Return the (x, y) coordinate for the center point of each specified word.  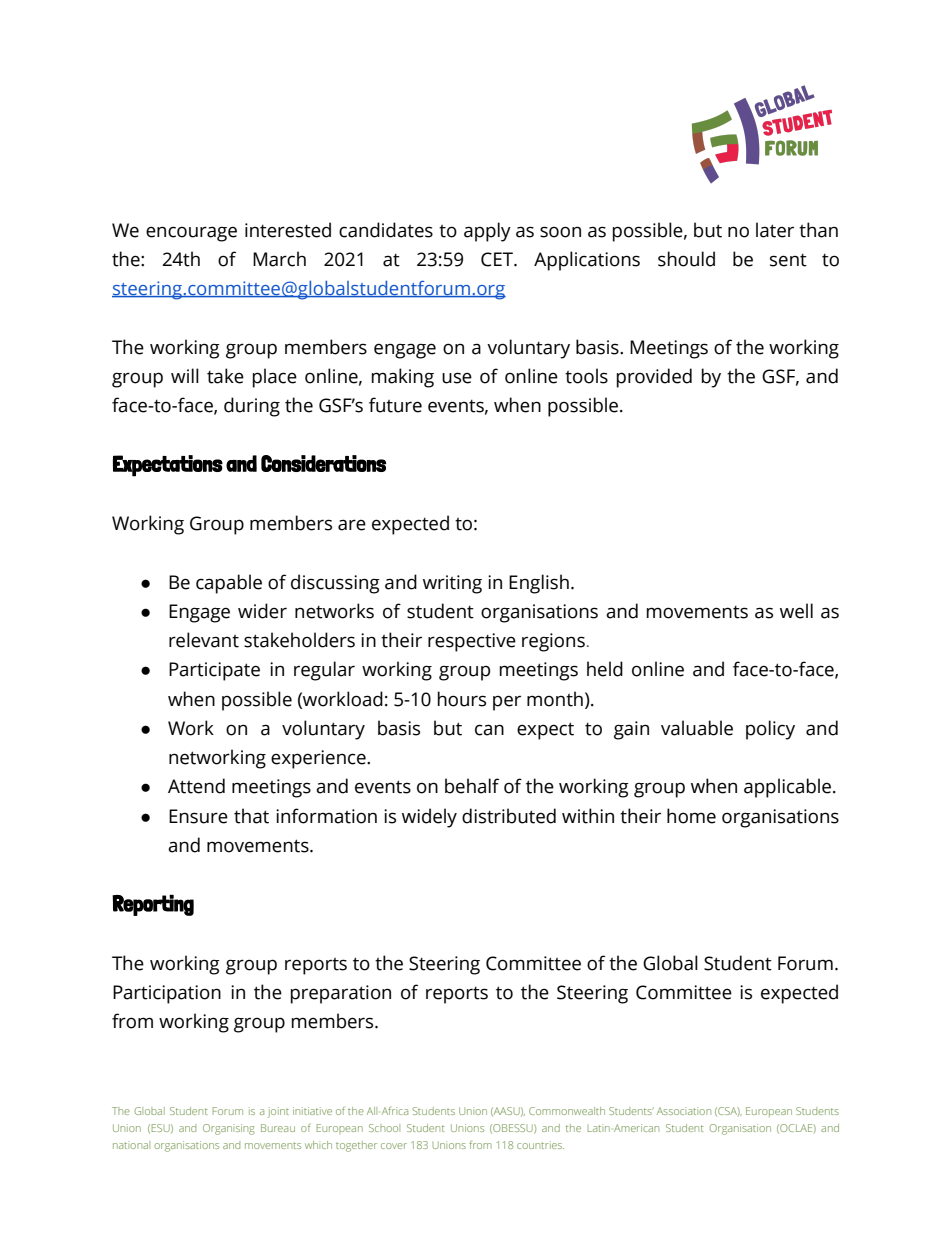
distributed (509, 816)
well (796, 611)
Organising (229, 1129)
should (686, 259)
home (691, 816)
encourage (191, 234)
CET (498, 259)
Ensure (198, 816)
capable (229, 584)
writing (452, 584)
